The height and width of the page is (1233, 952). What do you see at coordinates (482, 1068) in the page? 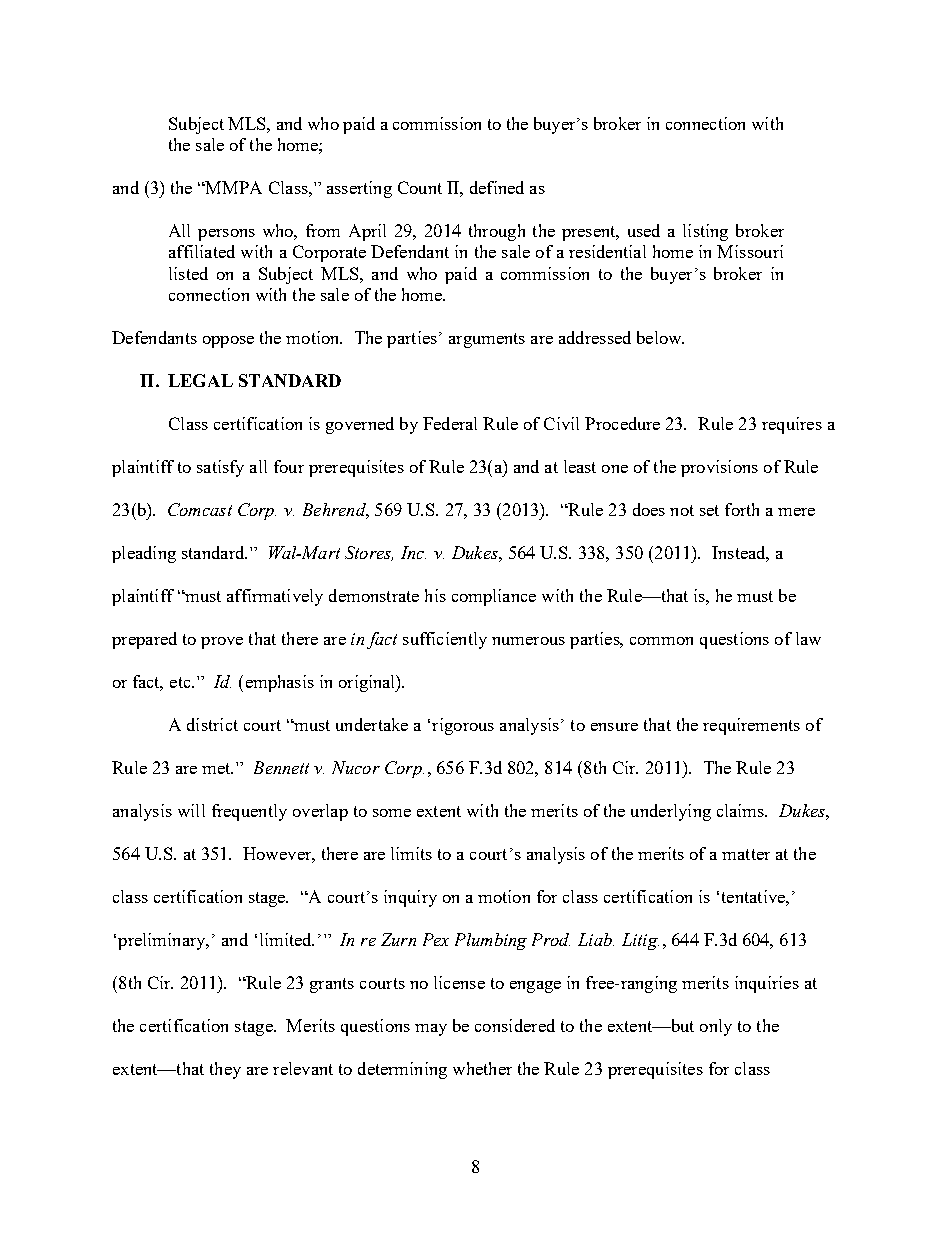
I see `whether` at bounding box center [482, 1068].
